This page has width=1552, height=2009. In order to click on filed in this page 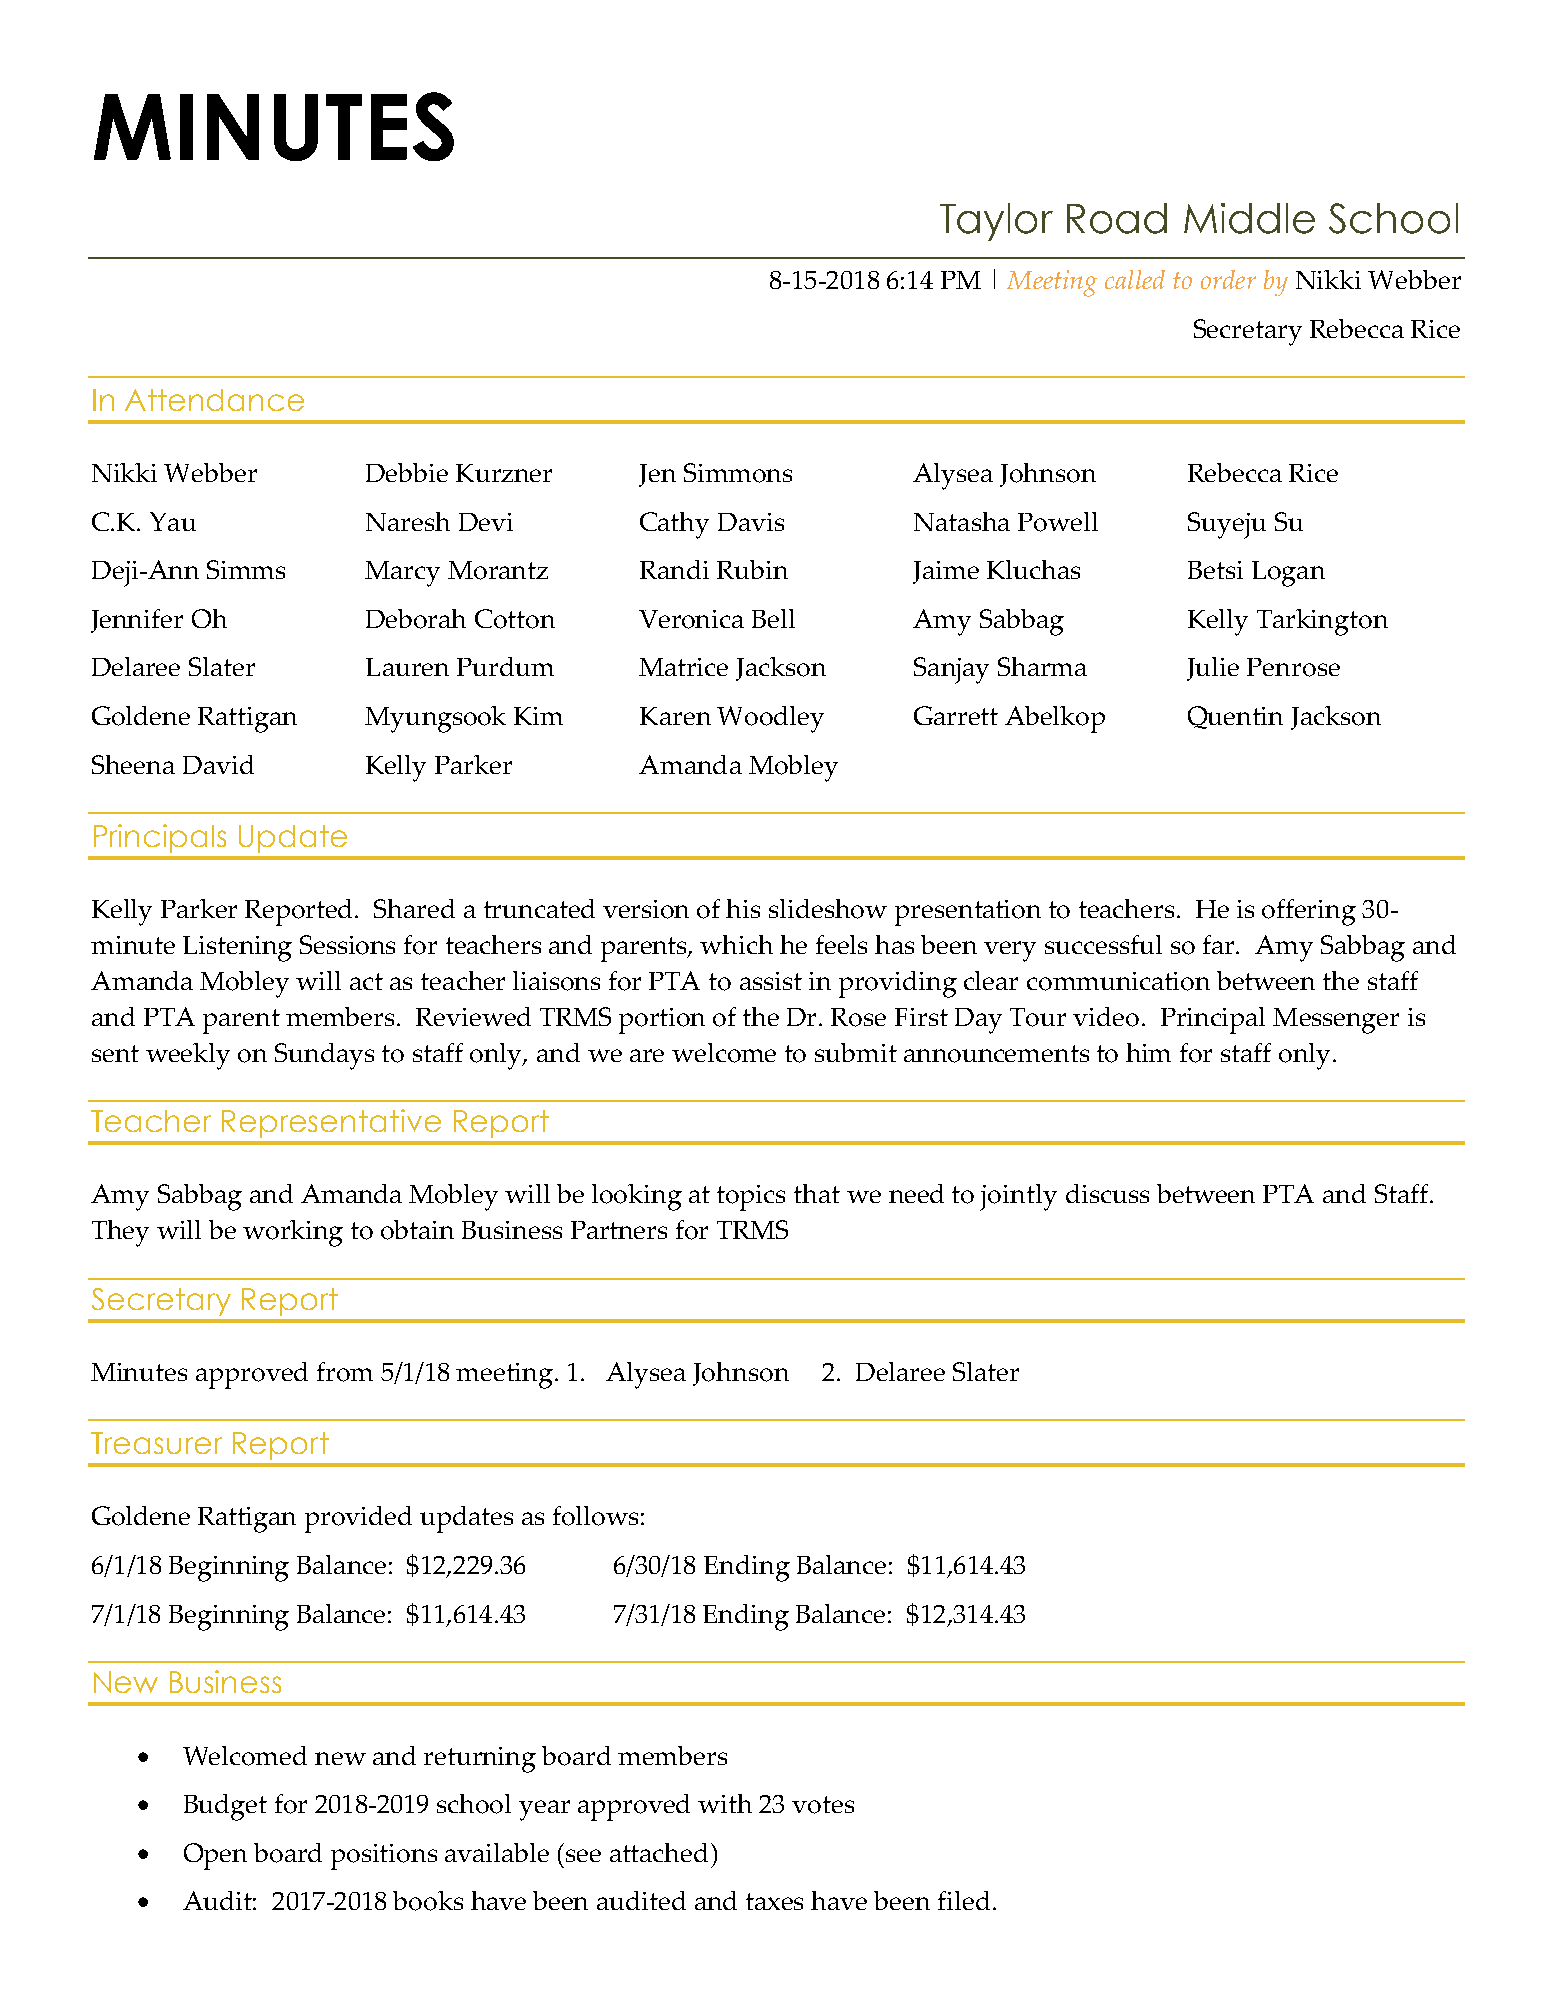, I will do `click(964, 1900)`.
